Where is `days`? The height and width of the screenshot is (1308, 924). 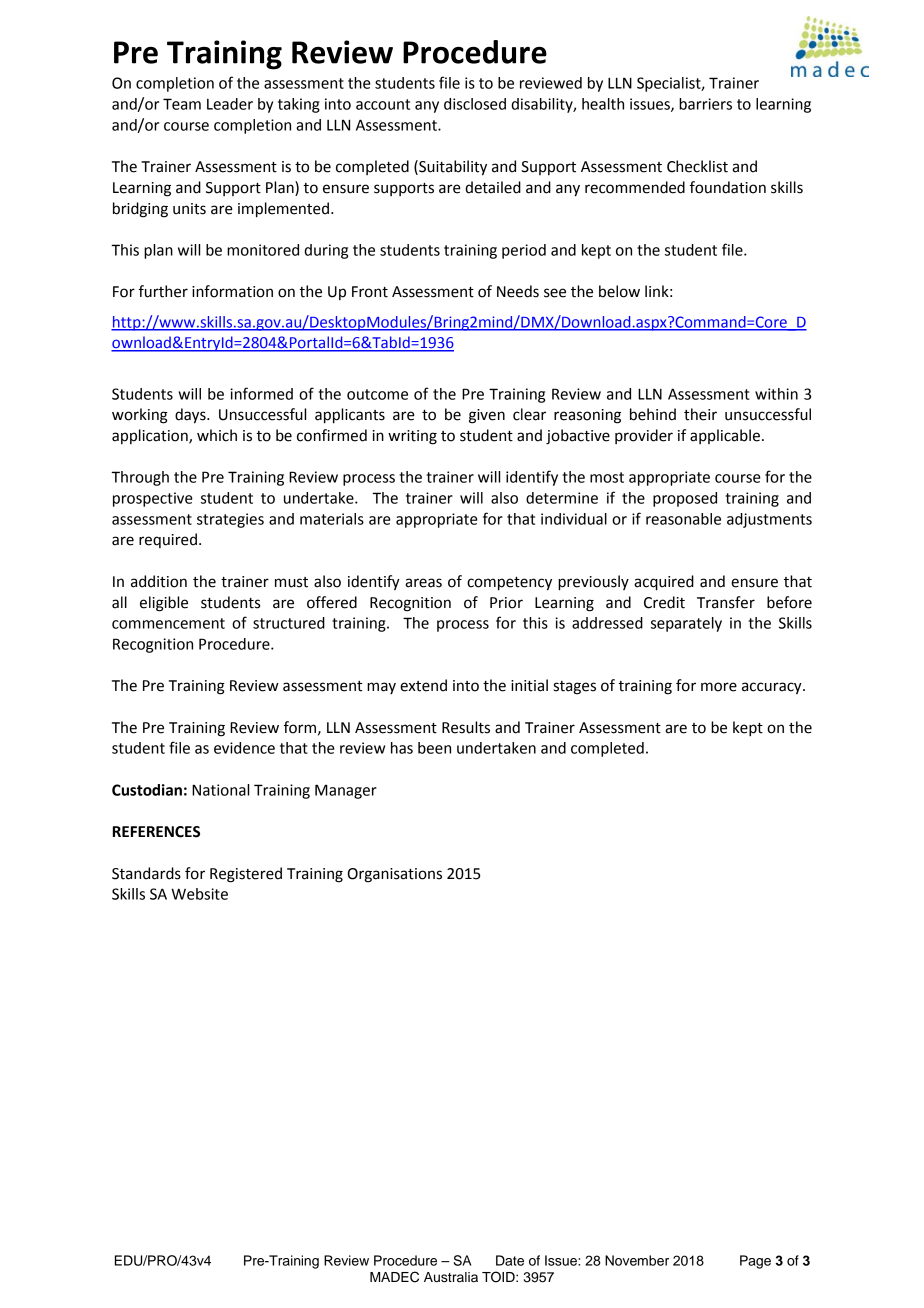 days is located at coordinates (191, 416).
